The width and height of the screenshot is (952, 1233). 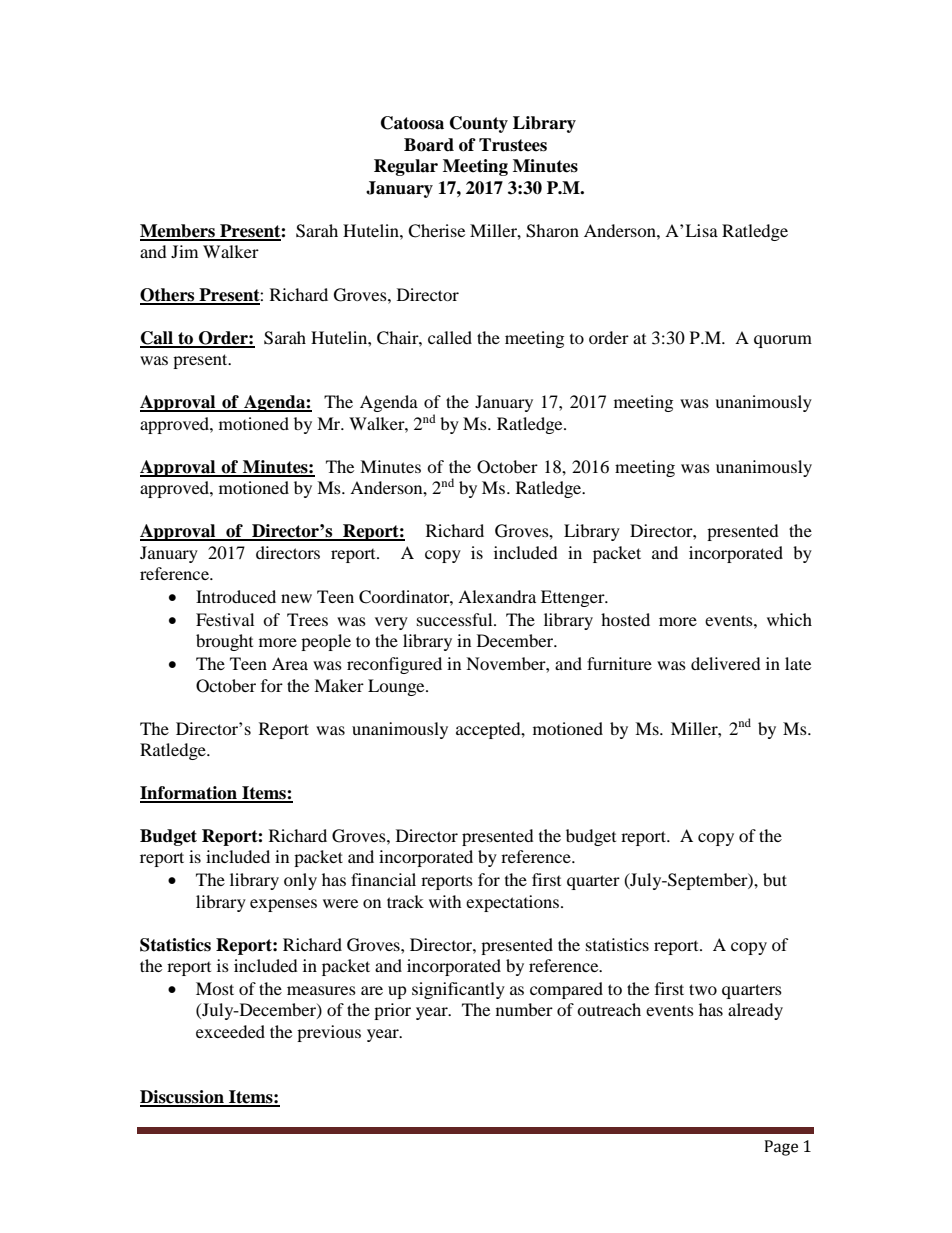 What do you see at coordinates (513, 145) in the screenshot?
I see `Trustees` at bounding box center [513, 145].
